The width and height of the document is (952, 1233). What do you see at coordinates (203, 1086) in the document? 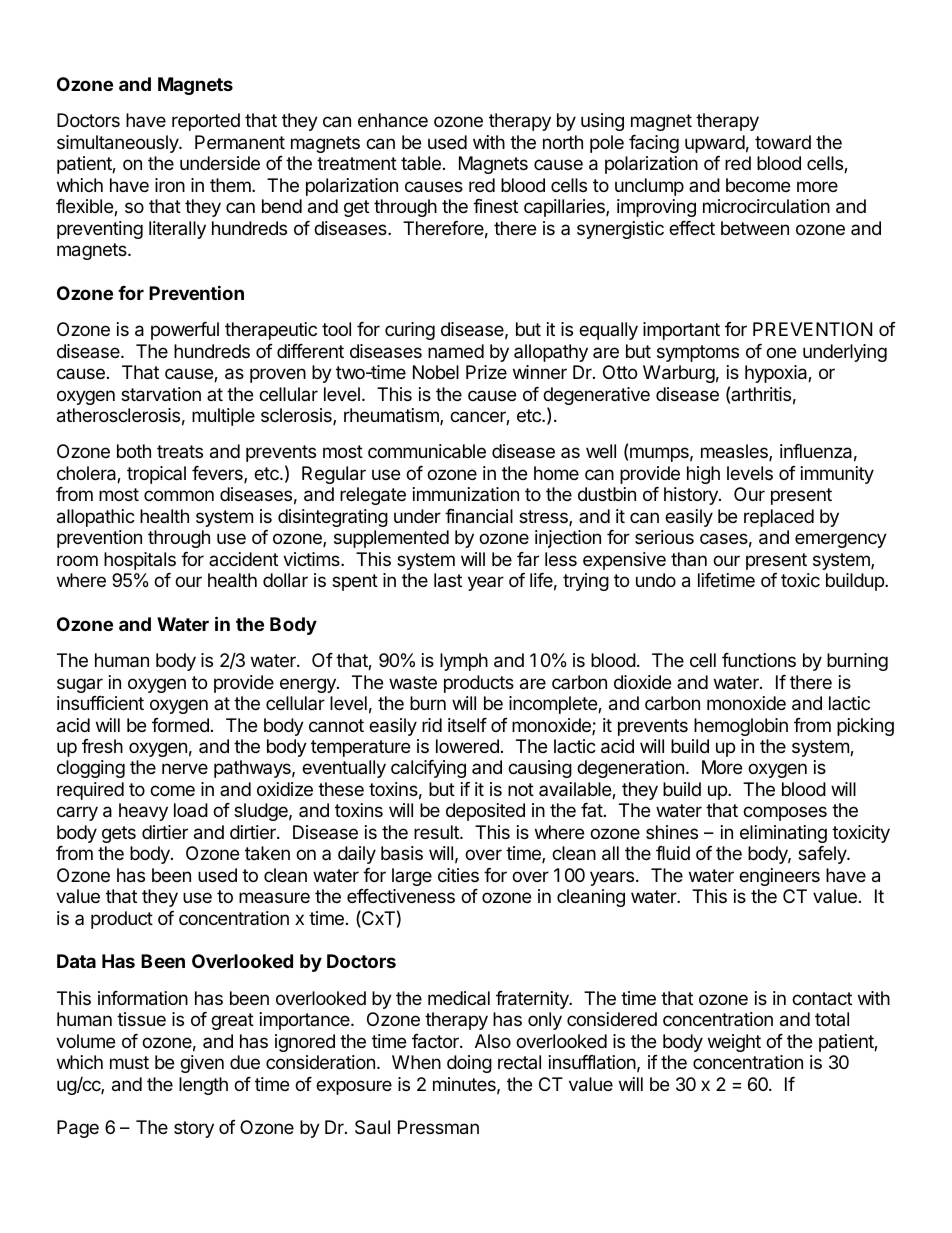
I see `length` at bounding box center [203, 1086].
